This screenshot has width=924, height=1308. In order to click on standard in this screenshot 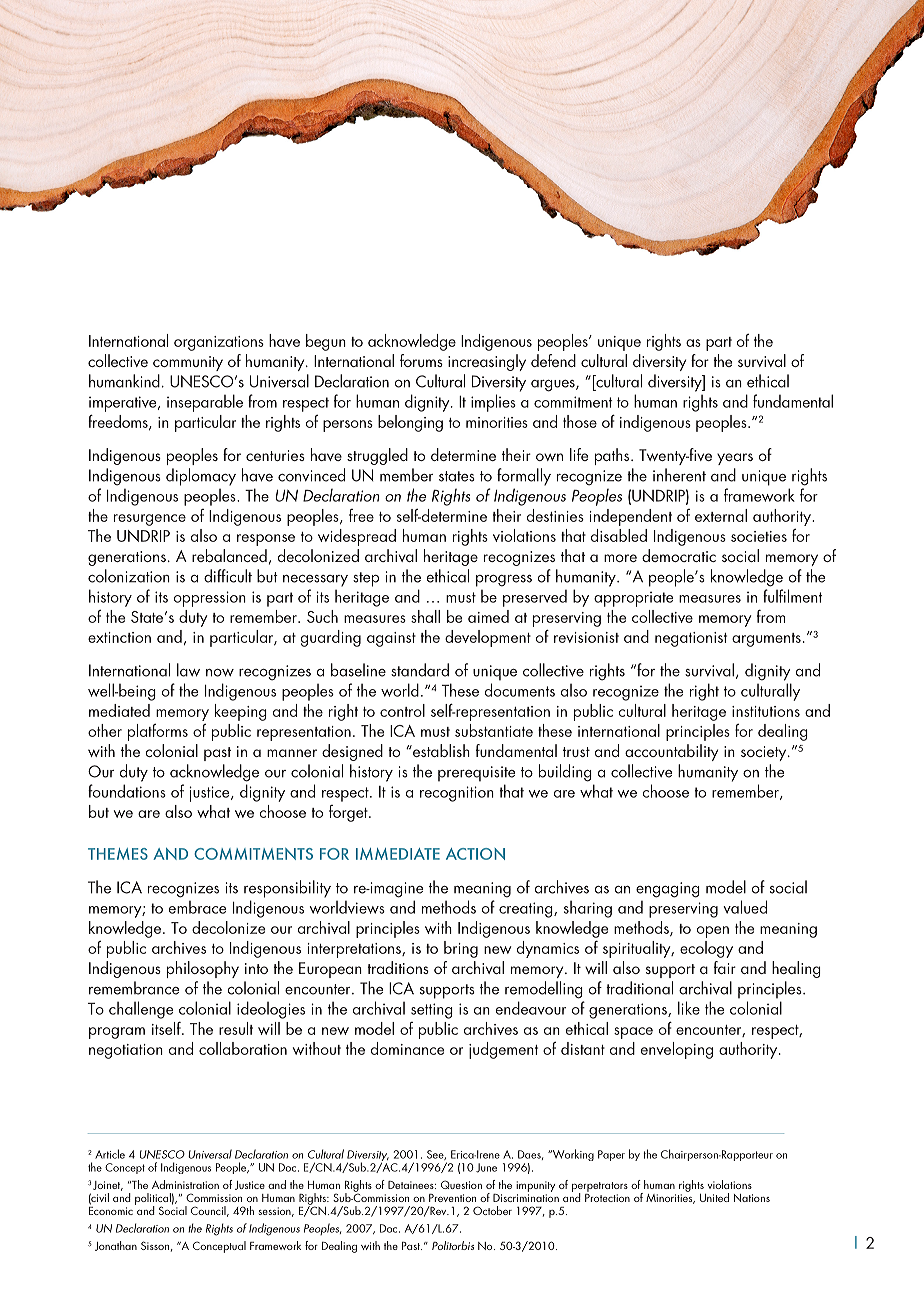, I will do `click(420, 670)`.
